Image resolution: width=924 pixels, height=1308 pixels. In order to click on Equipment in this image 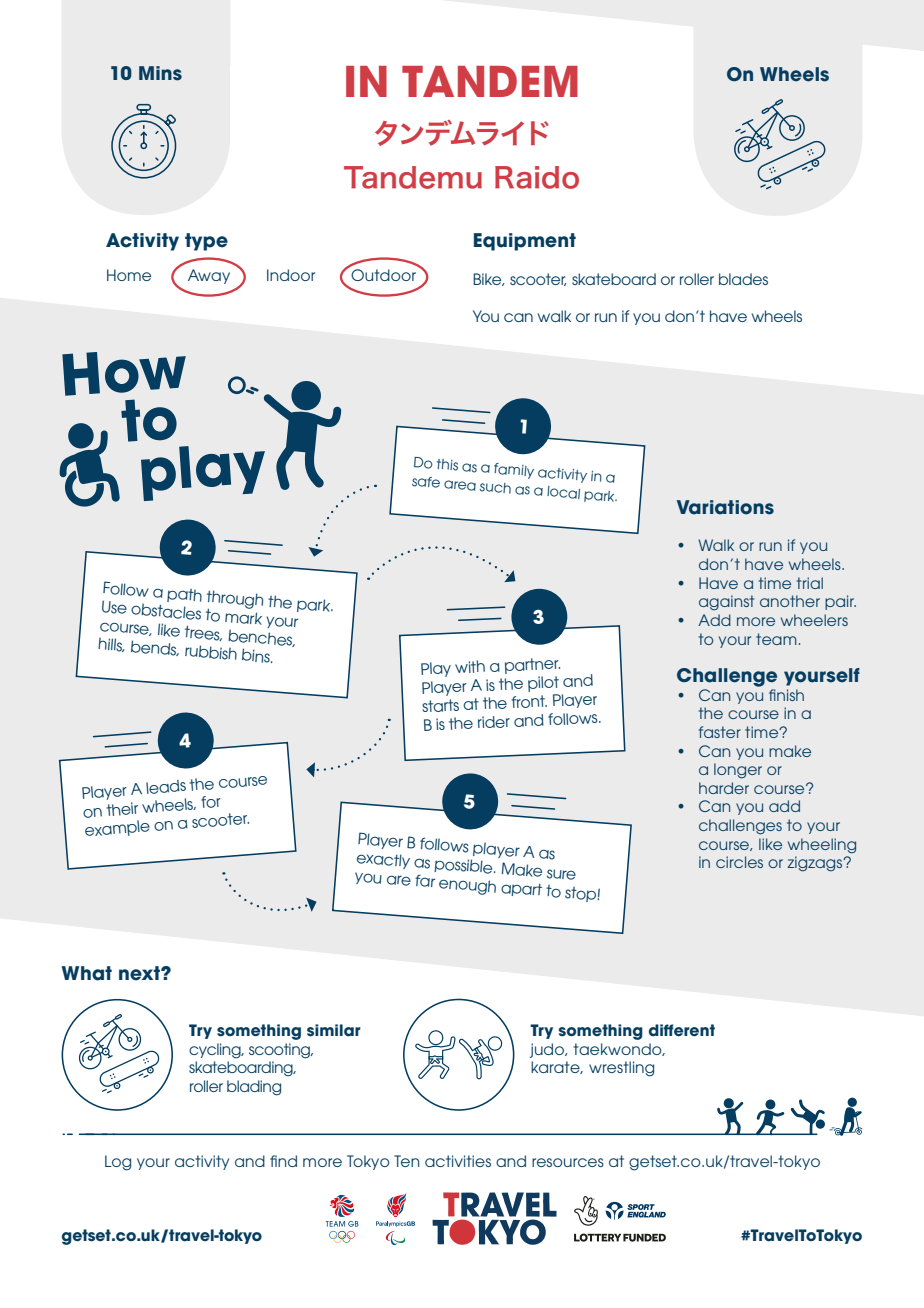, I will do `click(525, 242)`.
